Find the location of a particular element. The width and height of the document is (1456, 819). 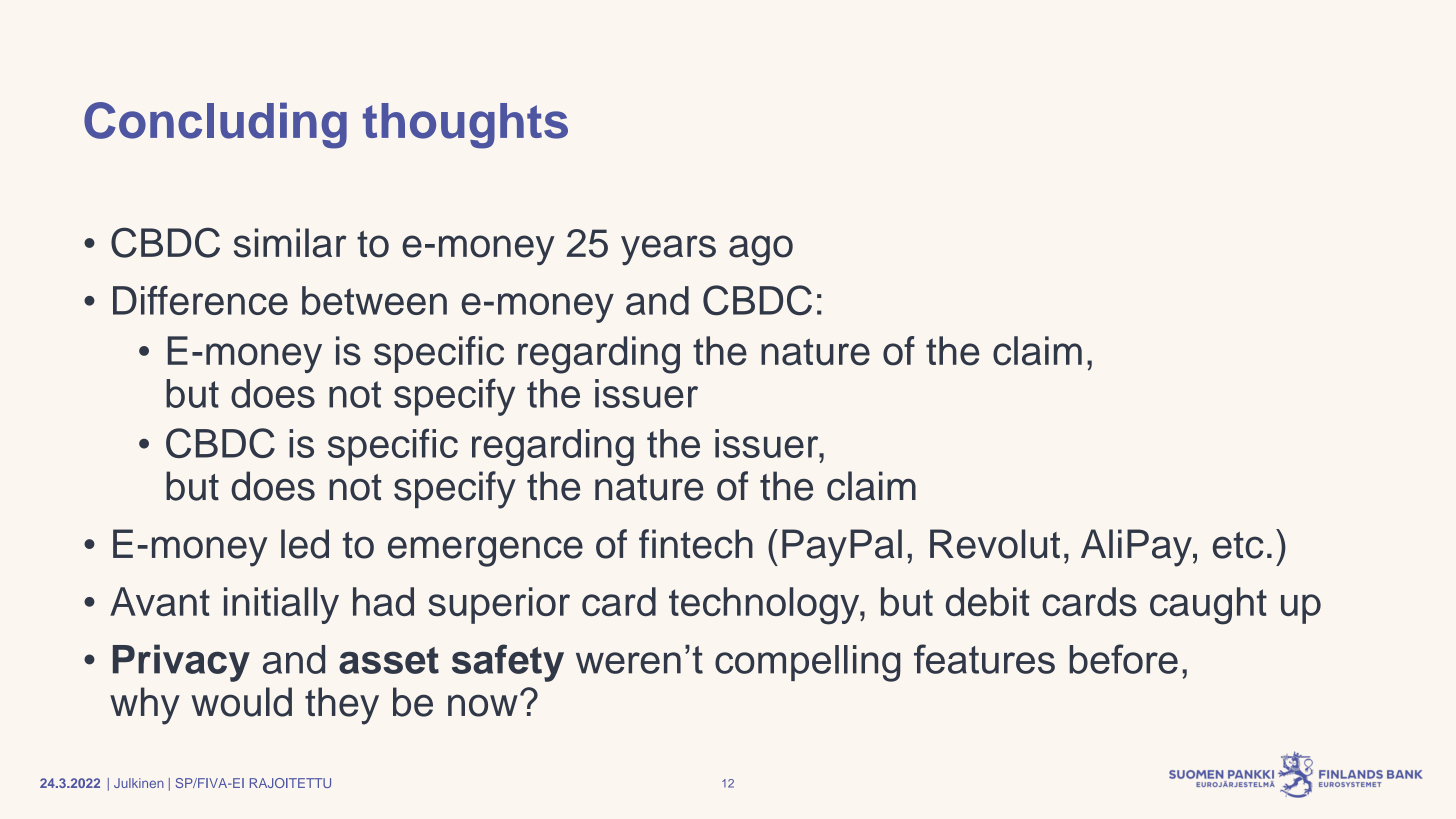

Difference is located at coordinates (200, 300).
